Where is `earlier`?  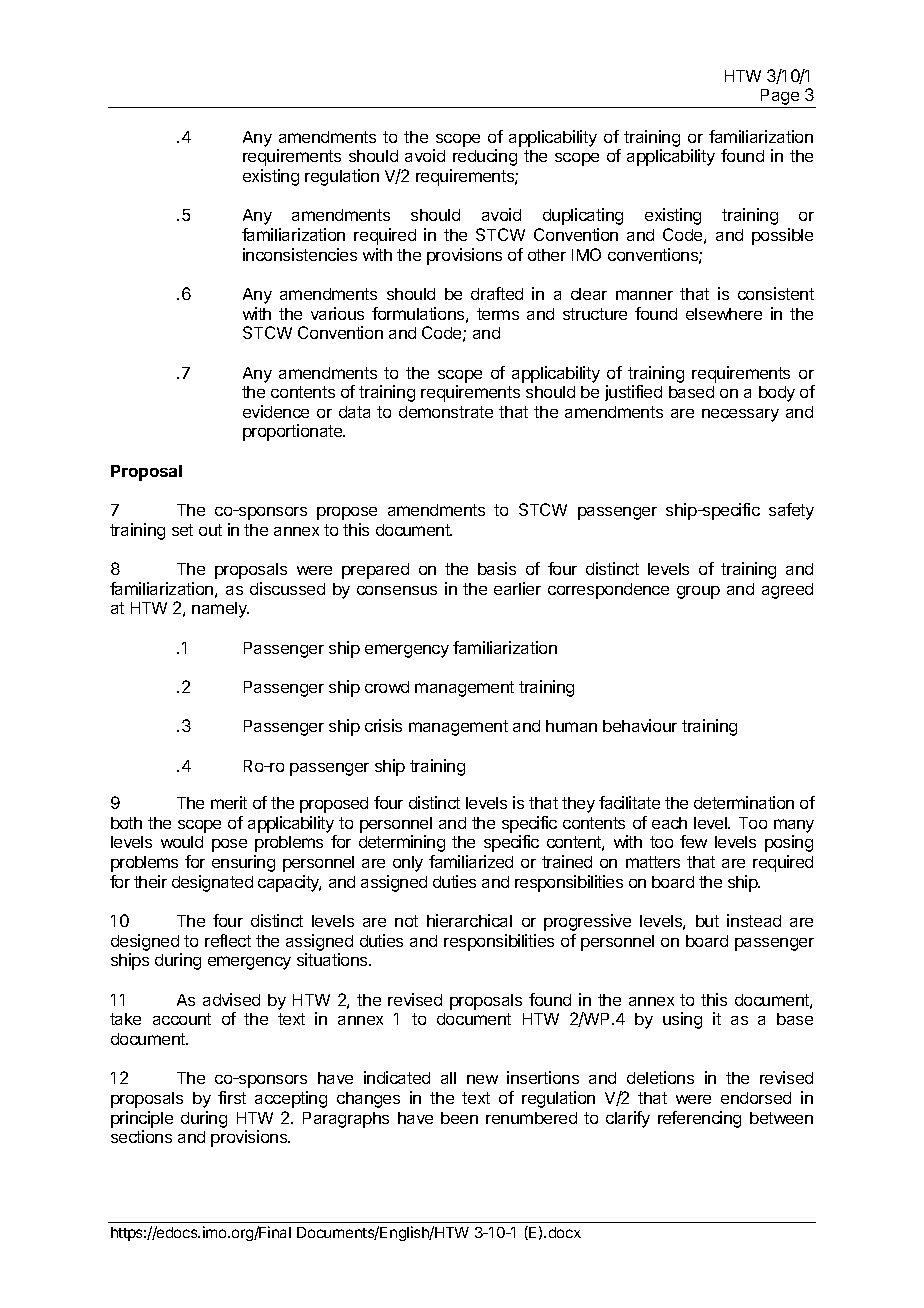
earlier is located at coordinates (517, 588).
